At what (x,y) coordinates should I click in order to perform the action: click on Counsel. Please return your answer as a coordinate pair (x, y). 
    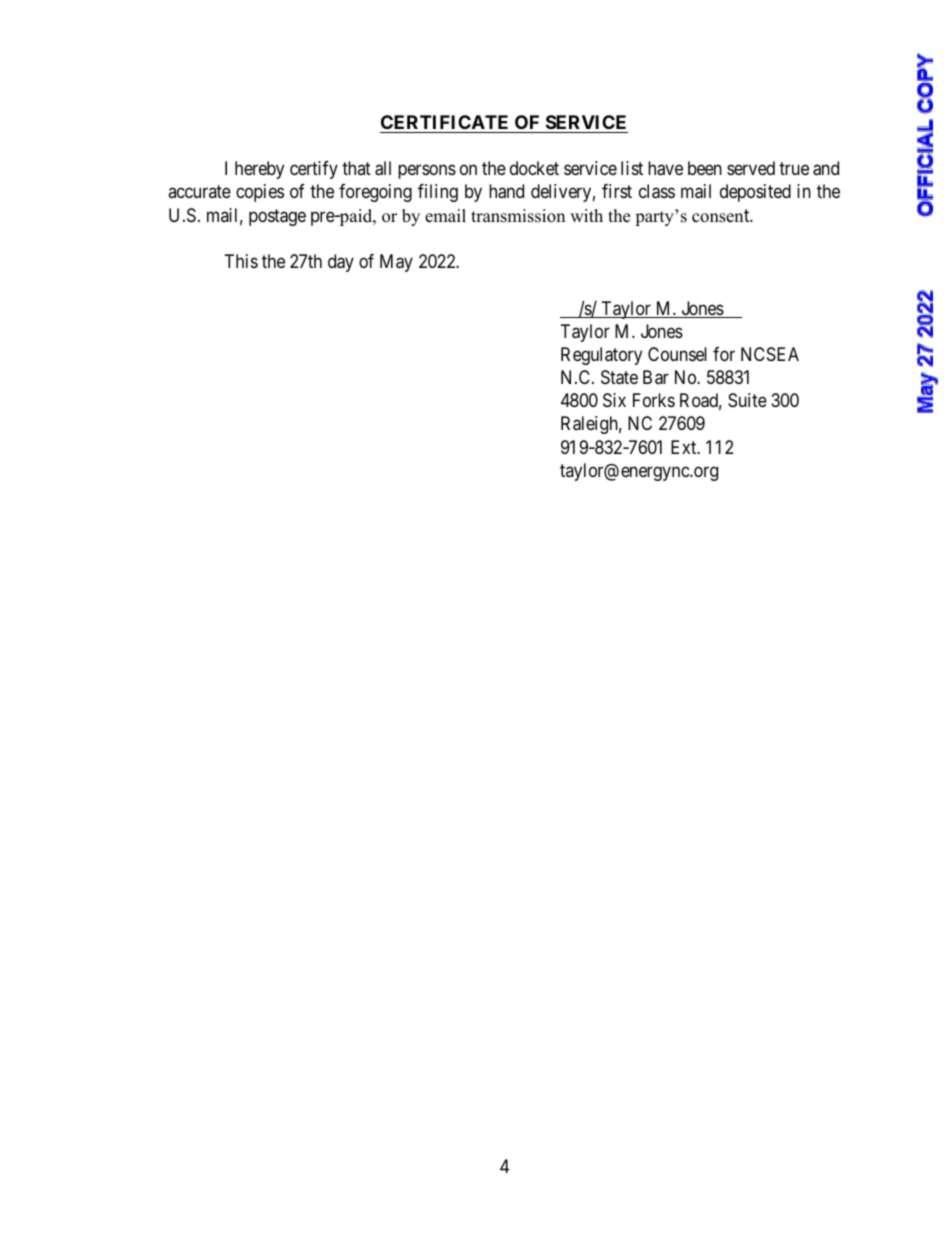
    Looking at the image, I should click on (677, 354).
